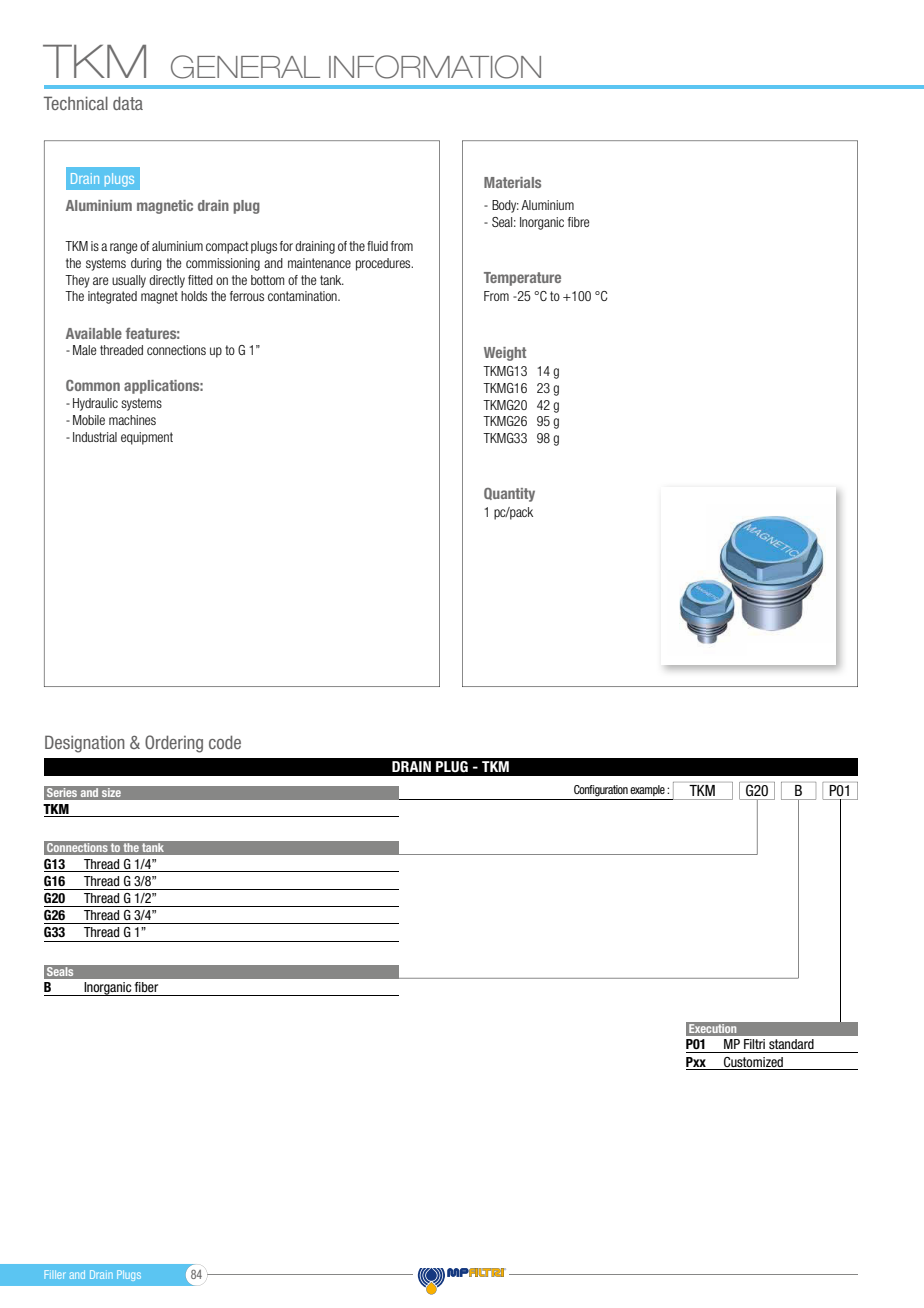 The height and width of the screenshot is (1308, 924). I want to click on Filler, so click(55, 1274).
